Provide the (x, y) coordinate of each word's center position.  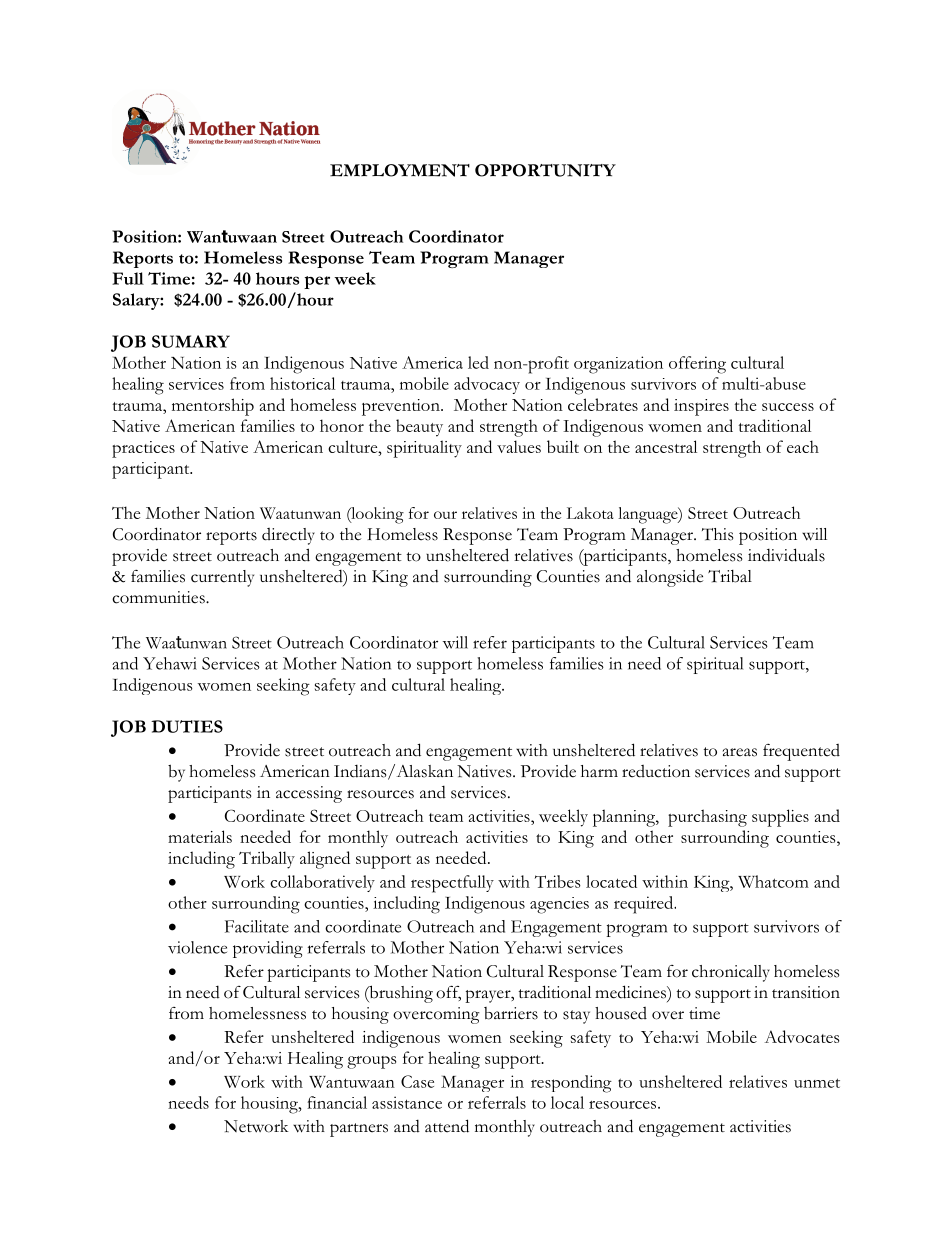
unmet (817, 1083)
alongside (670, 578)
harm (599, 771)
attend (447, 1126)
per (317, 282)
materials (200, 836)
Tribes (558, 881)
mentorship (213, 407)
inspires (701, 407)
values (519, 446)
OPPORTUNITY (545, 170)
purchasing (707, 818)
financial (337, 1102)
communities (159, 597)
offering (697, 365)
